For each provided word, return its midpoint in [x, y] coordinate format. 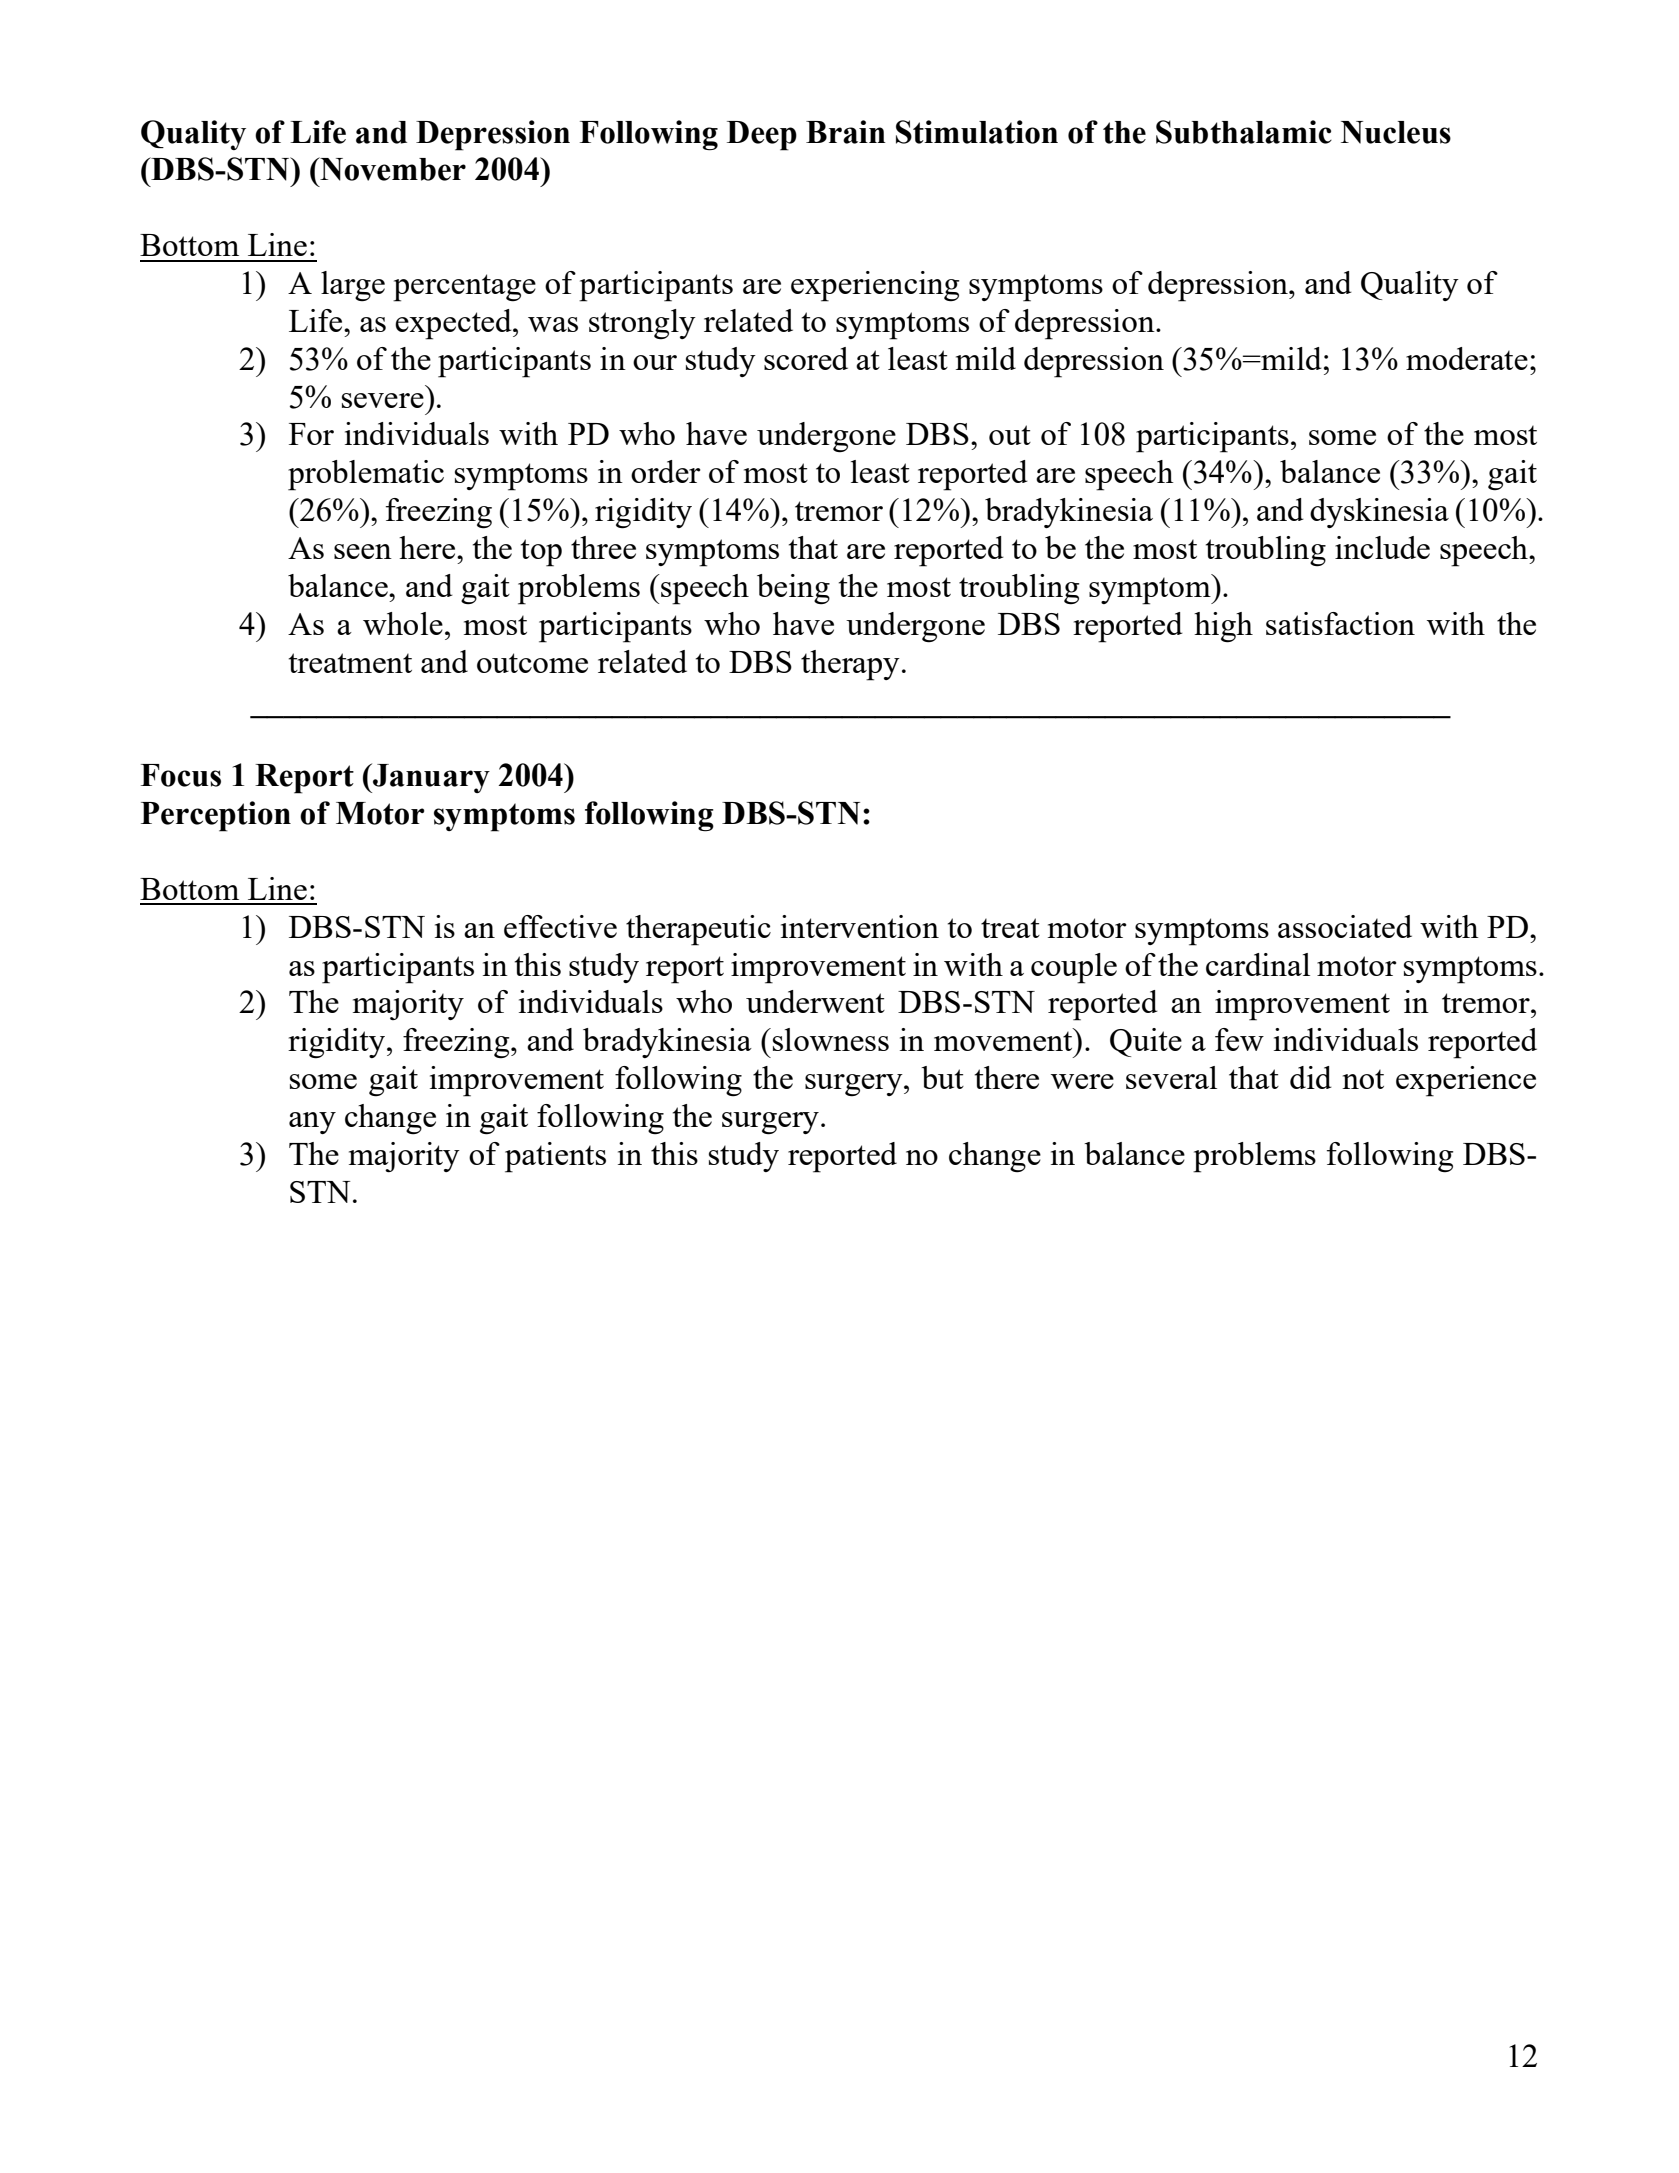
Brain [846, 132]
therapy [850, 665]
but [942, 1077]
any [312, 1123]
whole [403, 623]
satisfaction [1340, 623]
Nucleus [1396, 132]
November [392, 169]
